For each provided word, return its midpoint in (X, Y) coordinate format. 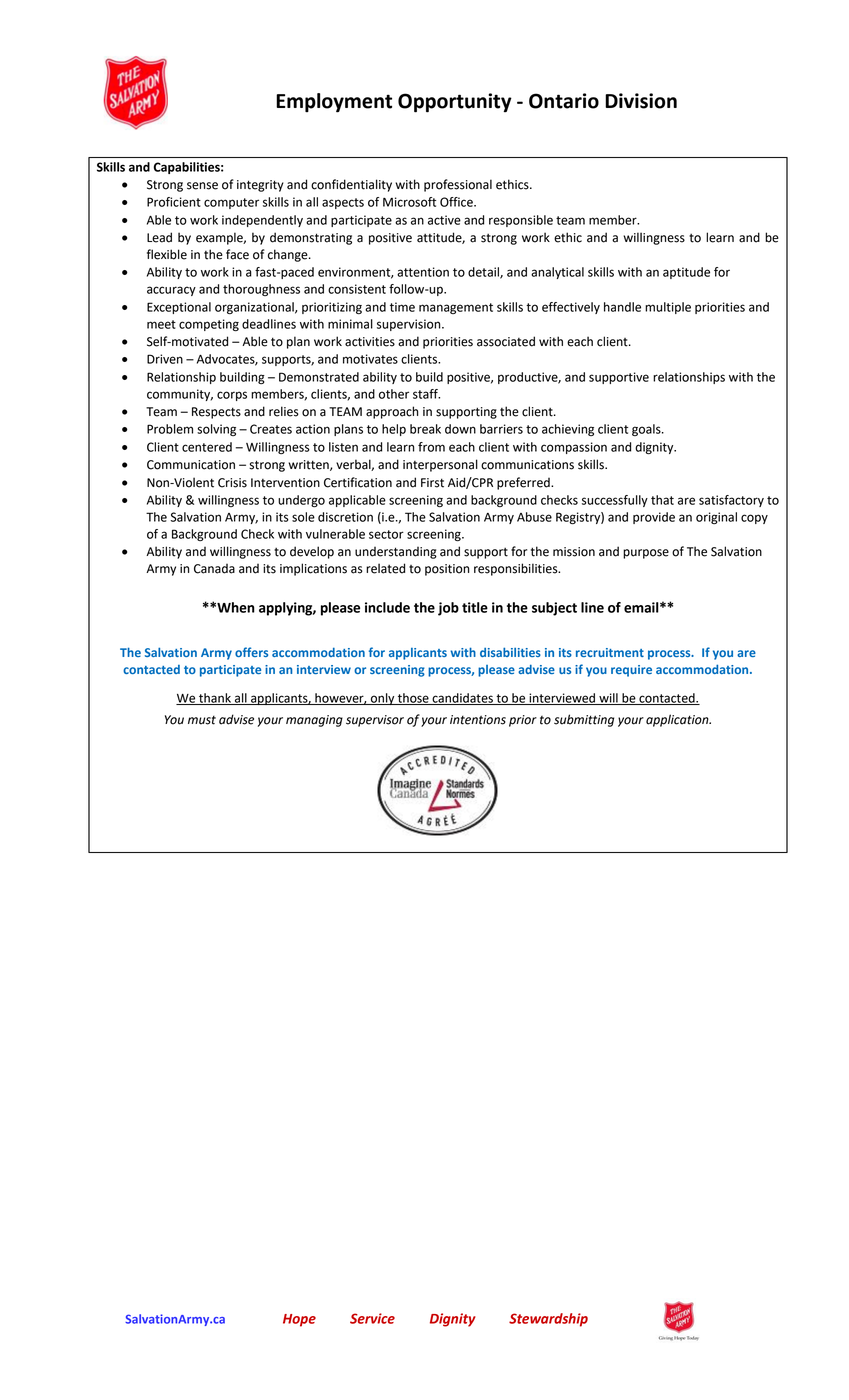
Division (641, 101)
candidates (462, 699)
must (202, 720)
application (678, 720)
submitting (584, 720)
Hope (299, 1320)
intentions (478, 720)
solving (216, 430)
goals (647, 430)
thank (215, 699)
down (460, 429)
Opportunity (455, 103)
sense (202, 186)
